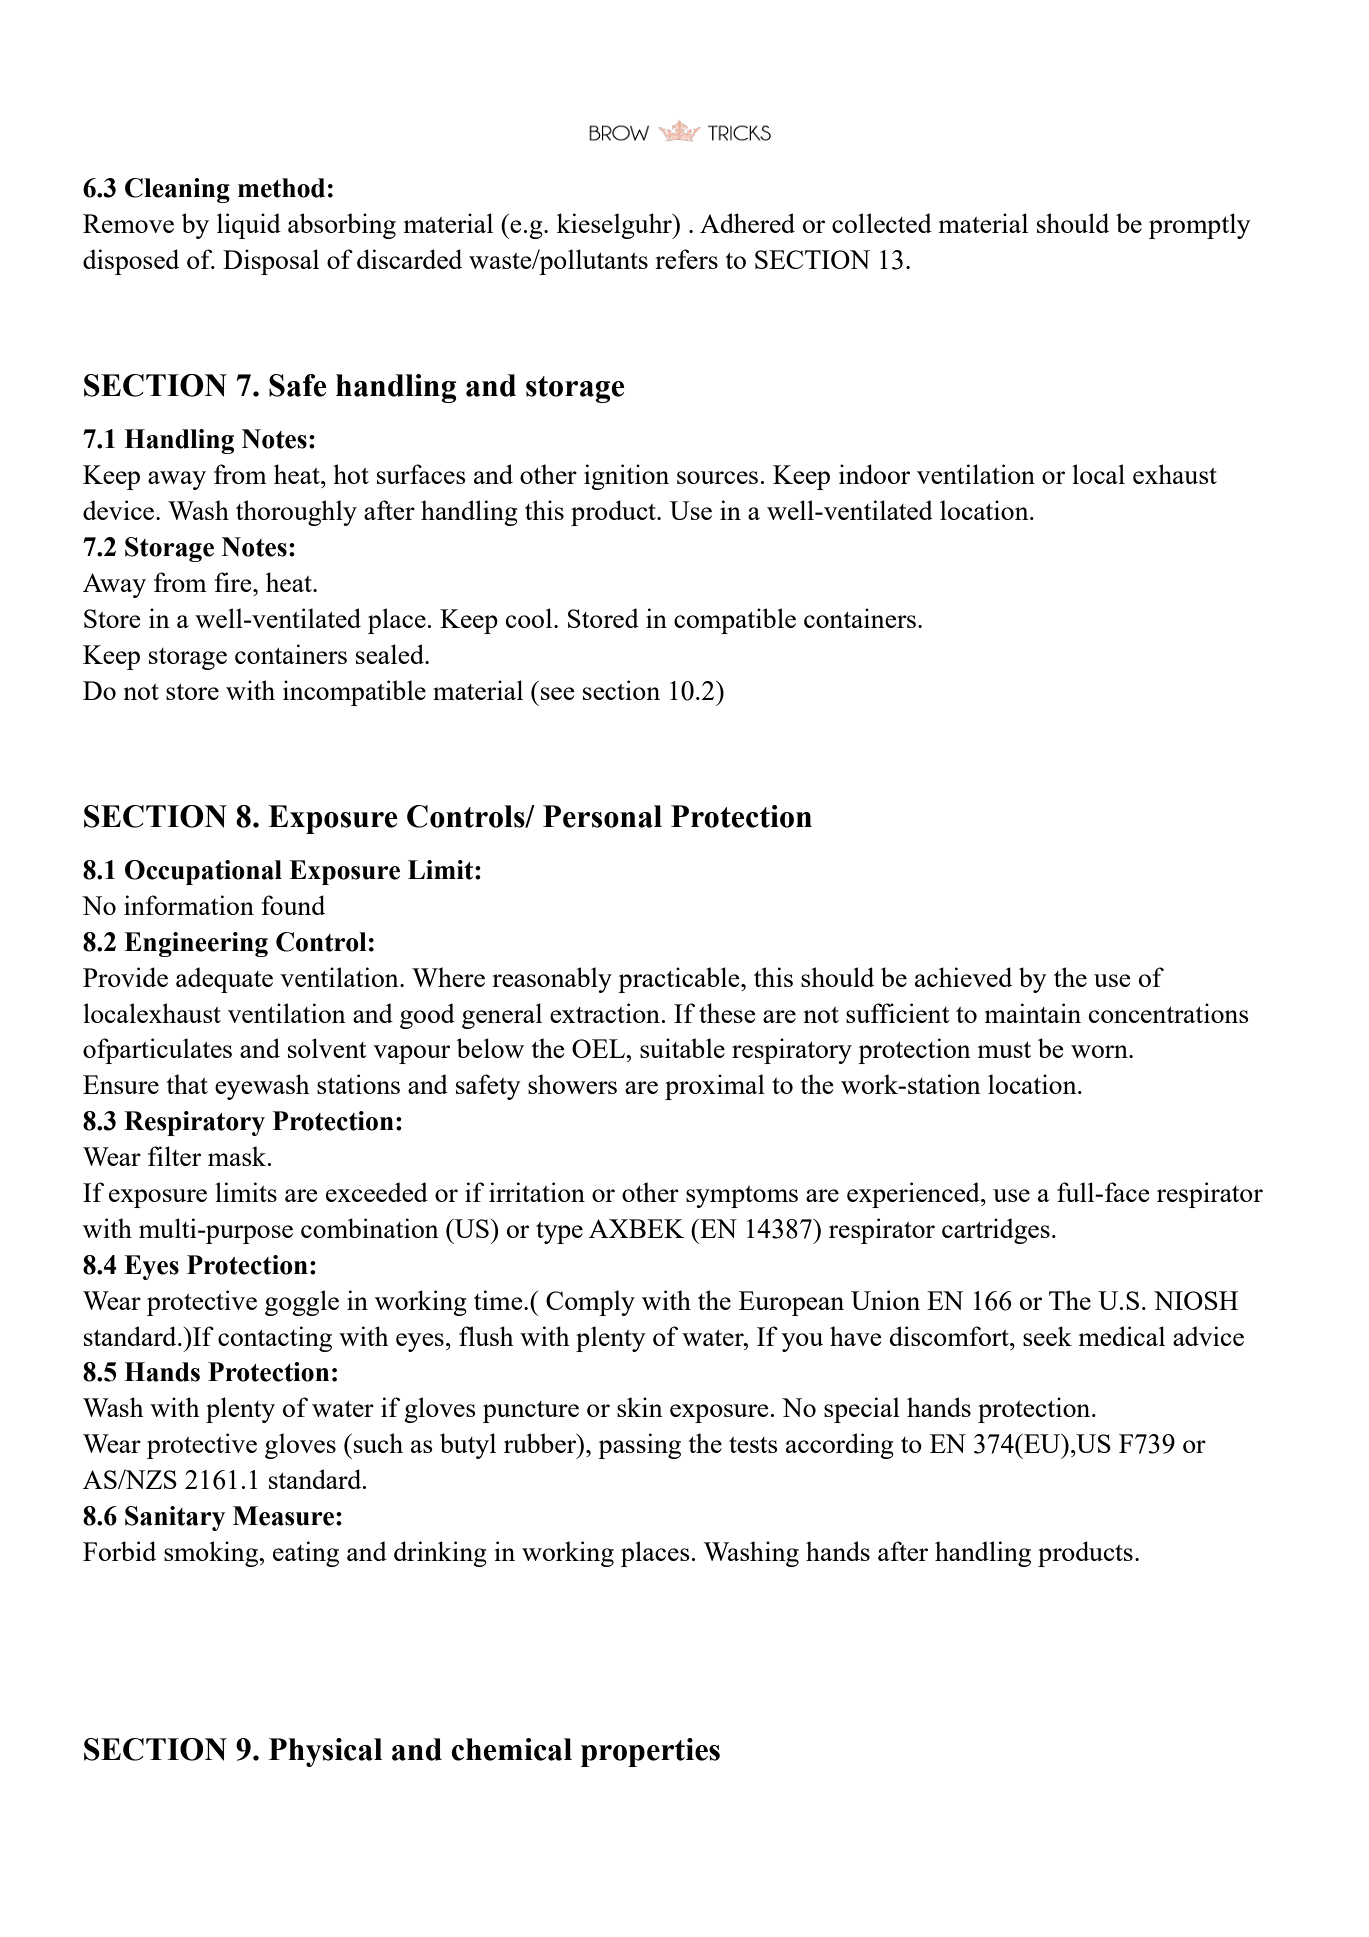  What do you see at coordinates (530, 618) in the screenshot?
I see `cool` at bounding box center [530, 618].
